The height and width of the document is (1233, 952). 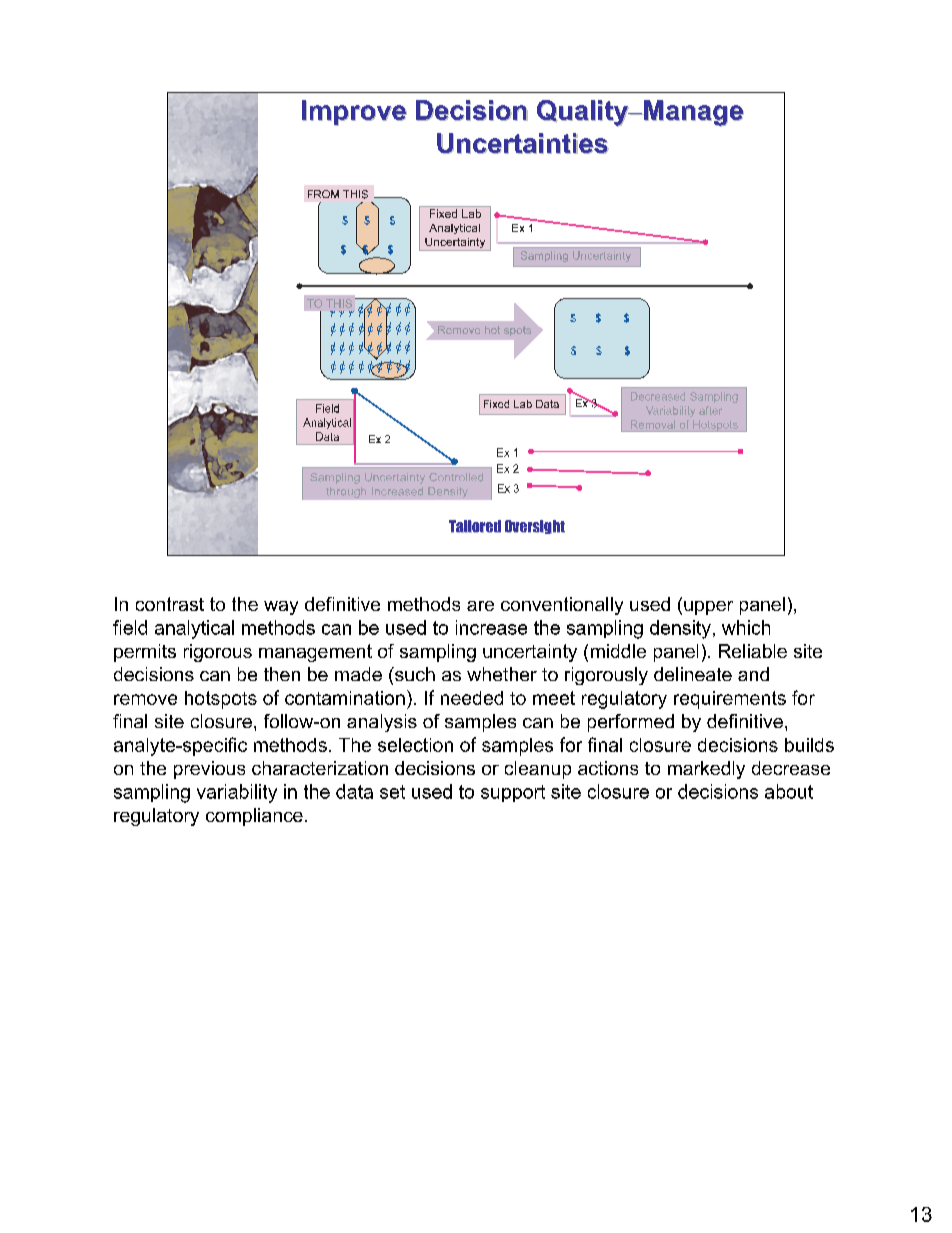 What do you see at coordinates (221, 700) in the document?
I see `hotspots` at bounding box center [221, 700].
